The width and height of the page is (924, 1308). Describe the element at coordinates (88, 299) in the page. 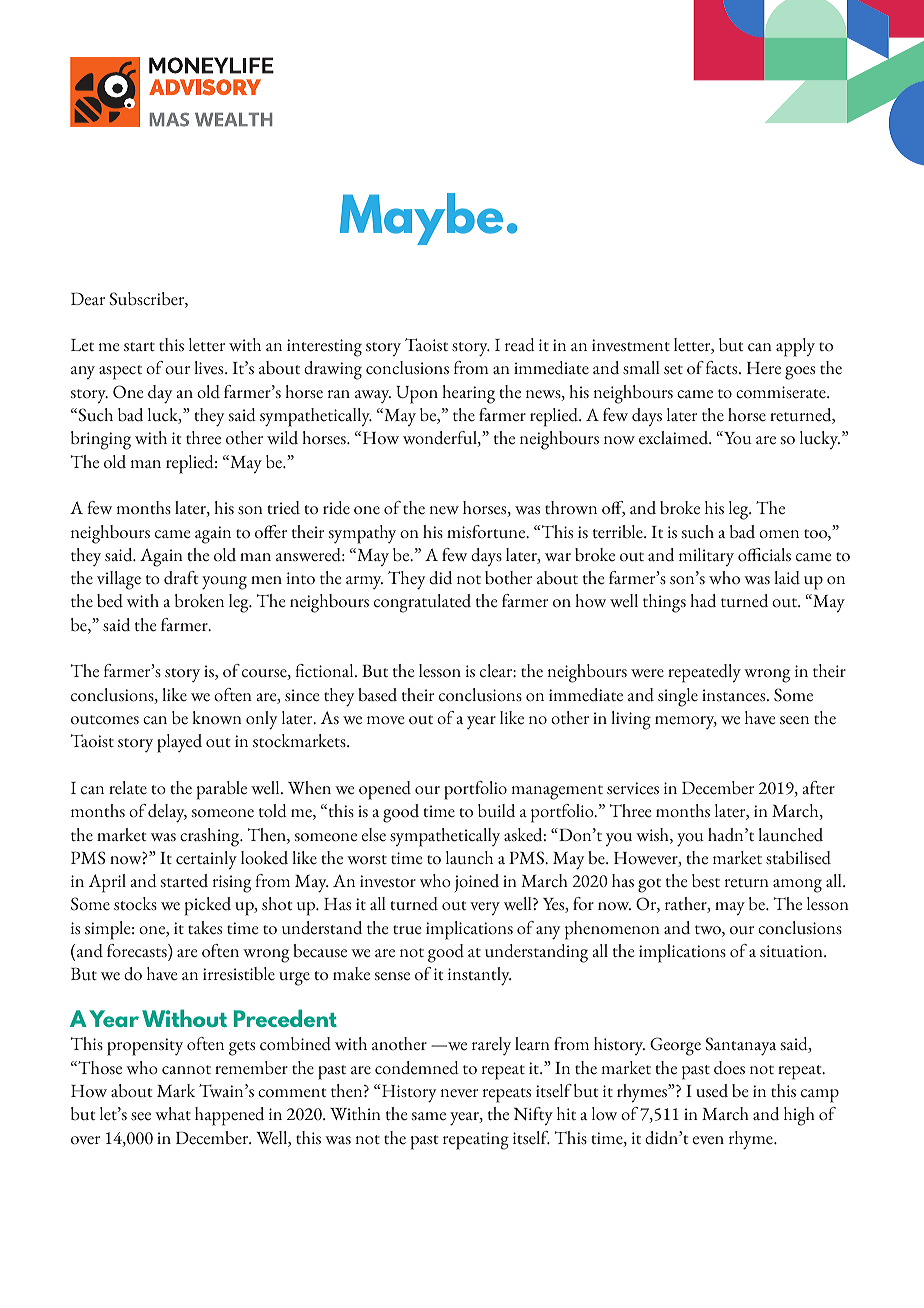

I see `Dear` at that location.
